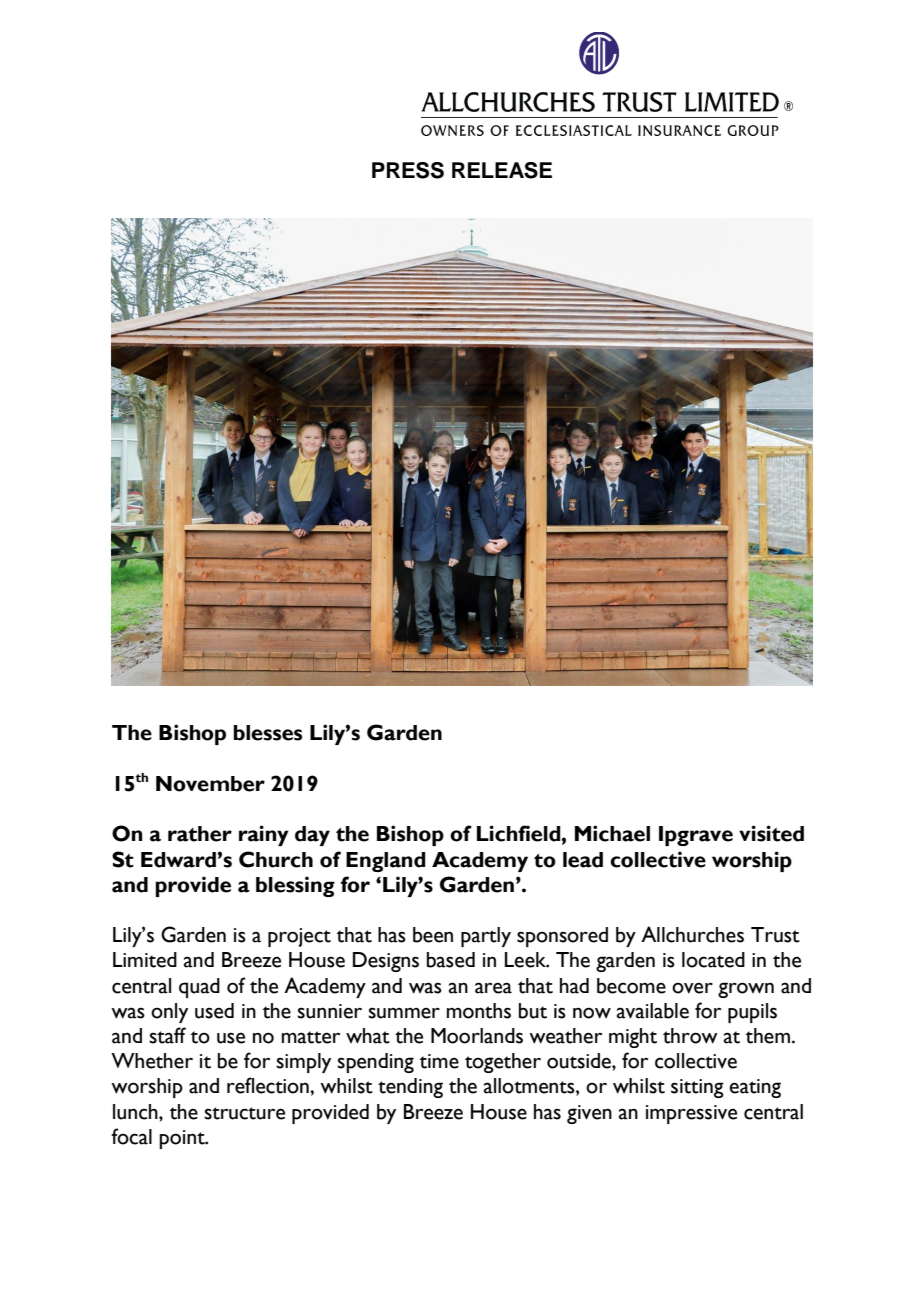  Describe the element at coordinates (771, 833) in the screenshot. I see `visited` at that location.
